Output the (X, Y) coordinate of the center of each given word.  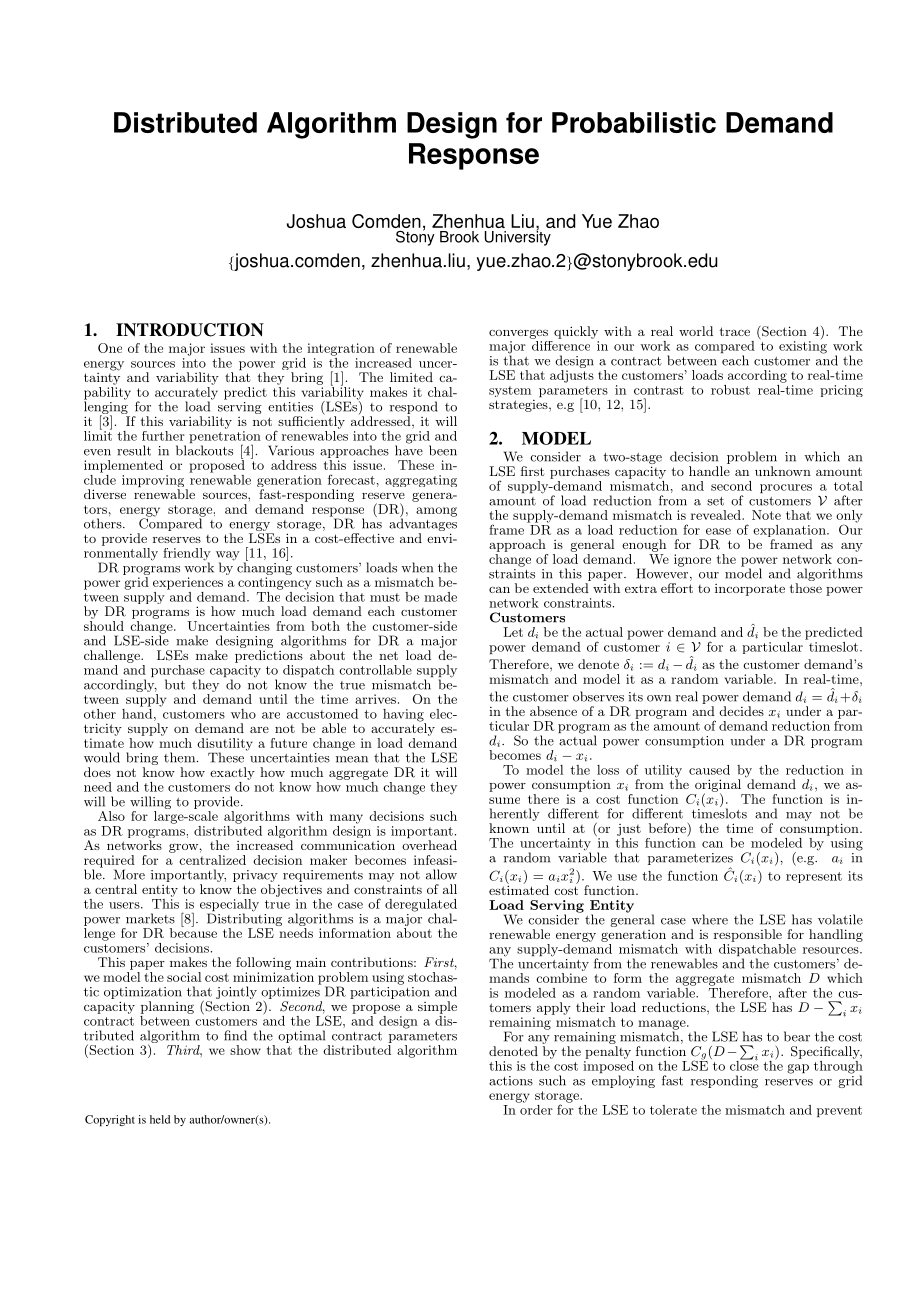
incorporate (750, 590)
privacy (255, 877)
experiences (188, 583)
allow (441, 874)
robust (730, 390)
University (518, 237)
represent (814, 877)
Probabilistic (634, 122)
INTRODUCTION (190, 330)
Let (513, 632)
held (160, 1119)
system (510, 391)
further (163, 436)
